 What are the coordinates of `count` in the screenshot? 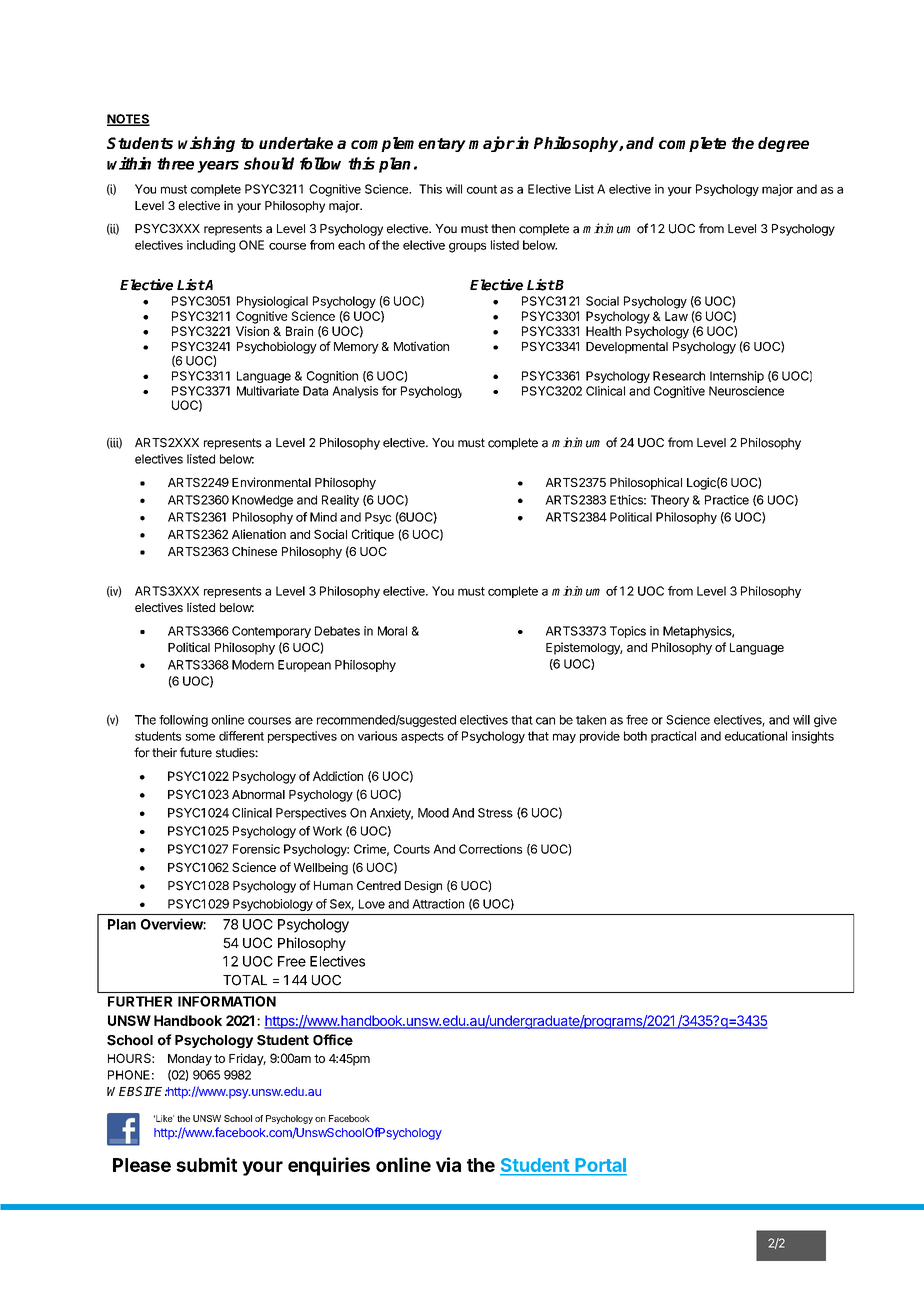 It's located at (482, 189).
